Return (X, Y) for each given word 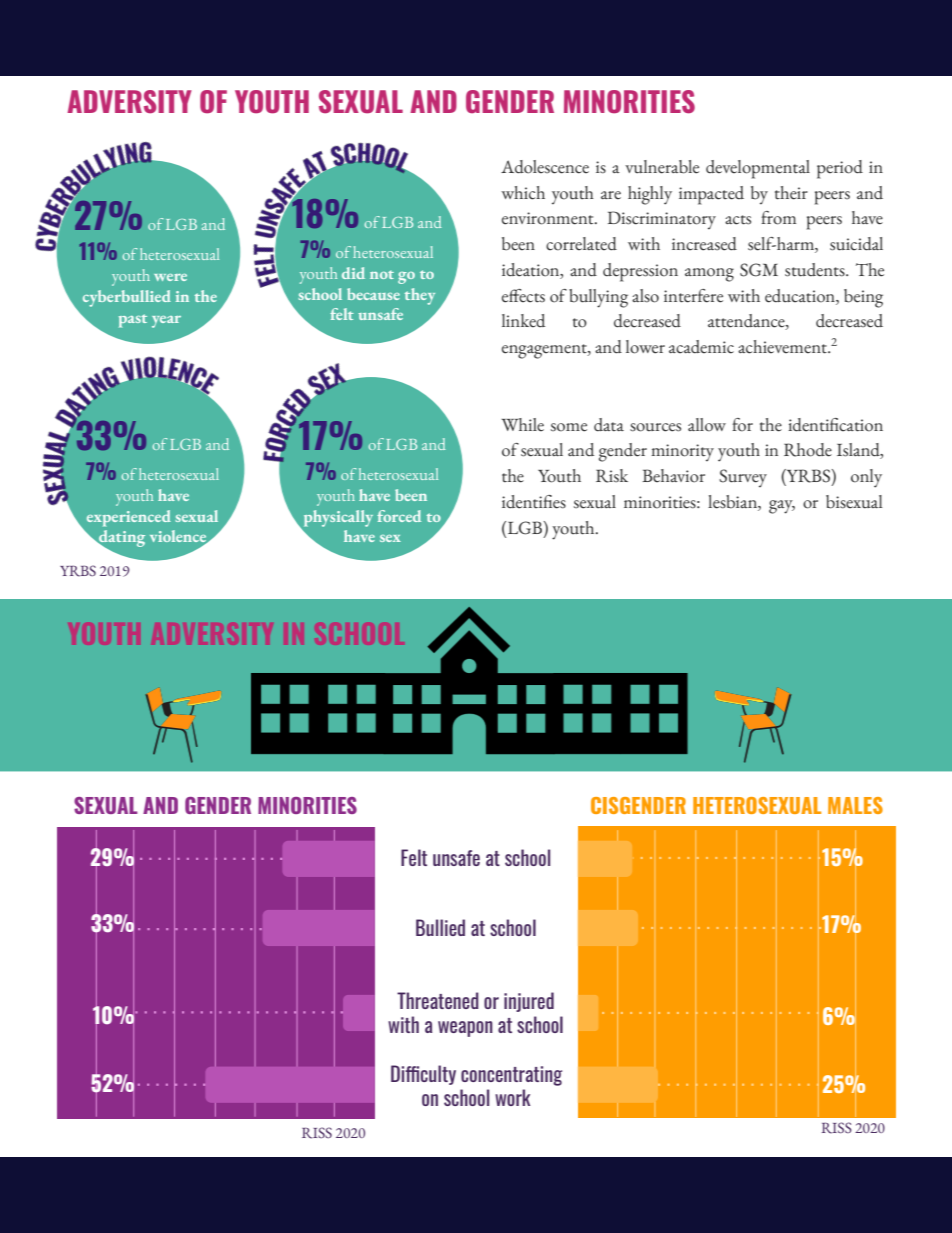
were (170, 277)
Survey (743, 478)
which (523, 193)
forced (399, 516)
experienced (129, 518)
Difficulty (423, 1075)
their (791, 193)
